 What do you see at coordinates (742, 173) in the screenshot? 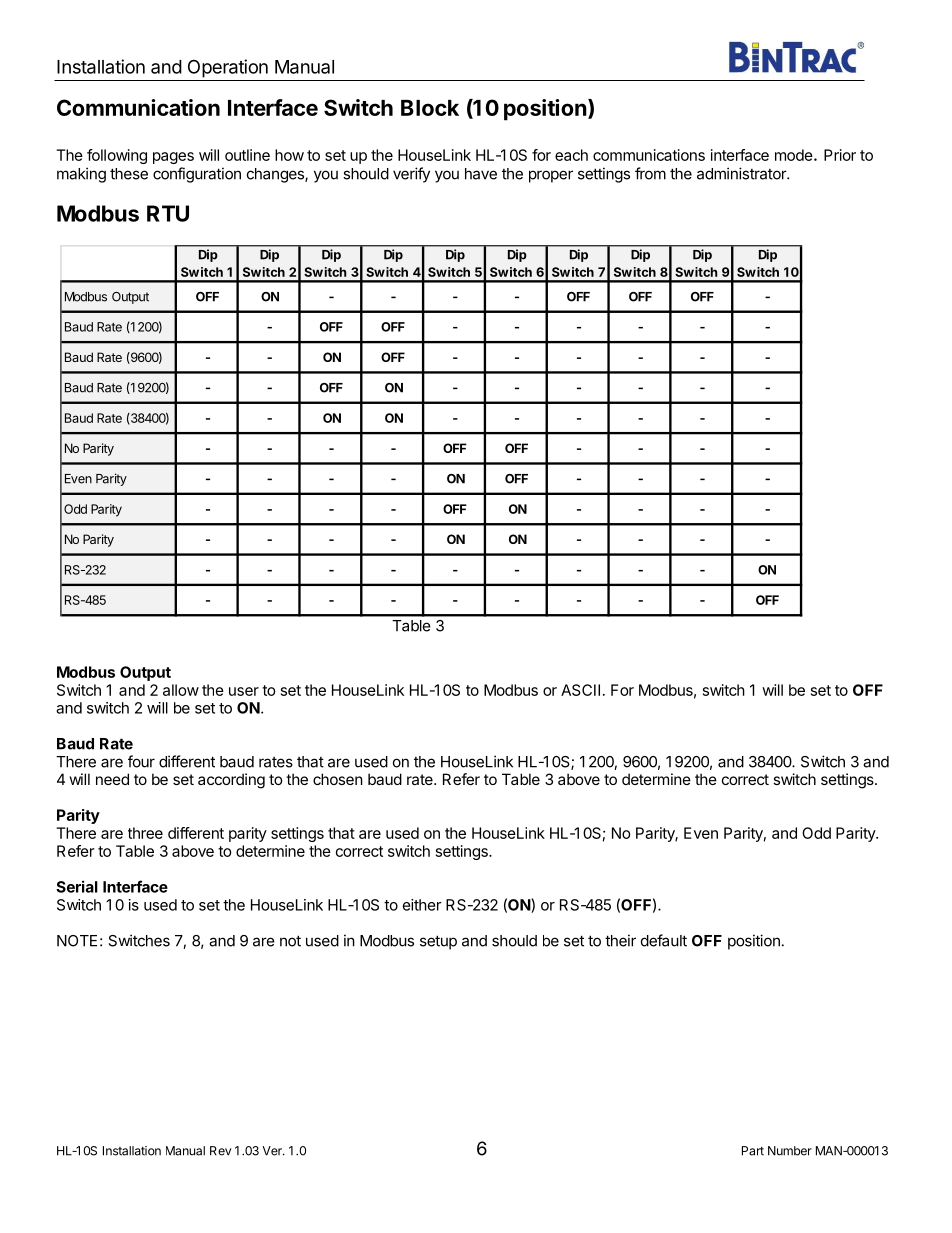
I see `administrator` at bounding box center [742, 173].
